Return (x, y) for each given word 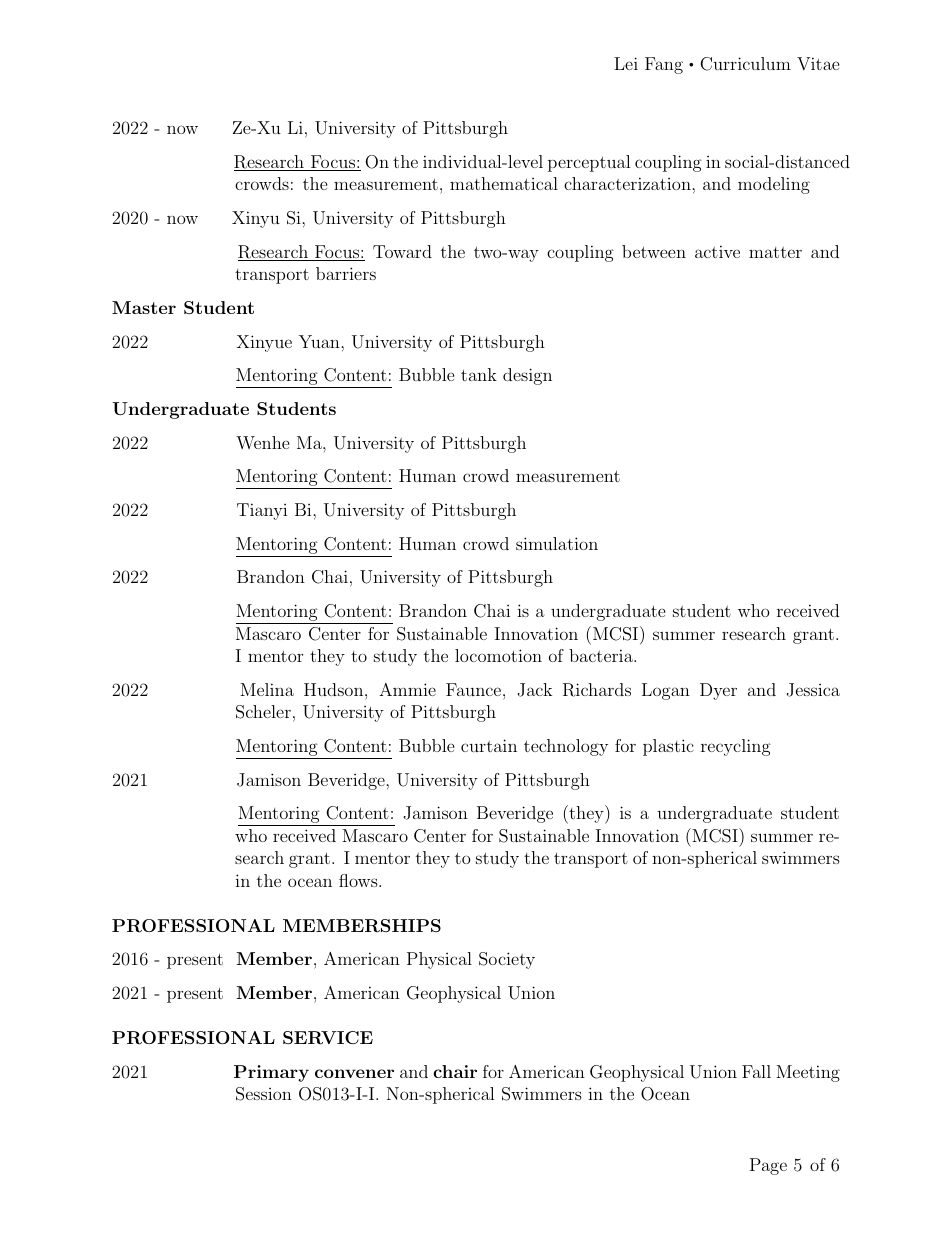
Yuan (320, 341)
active (717, 251)
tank (479, 374)
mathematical (504, 183)
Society (507, 960)
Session (264, 1094)
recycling (736, 747)
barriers (346, 273)
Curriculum (745, 64)
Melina (267, 689)
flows (359, 880)
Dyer (718, 691)
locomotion (498, 655)
